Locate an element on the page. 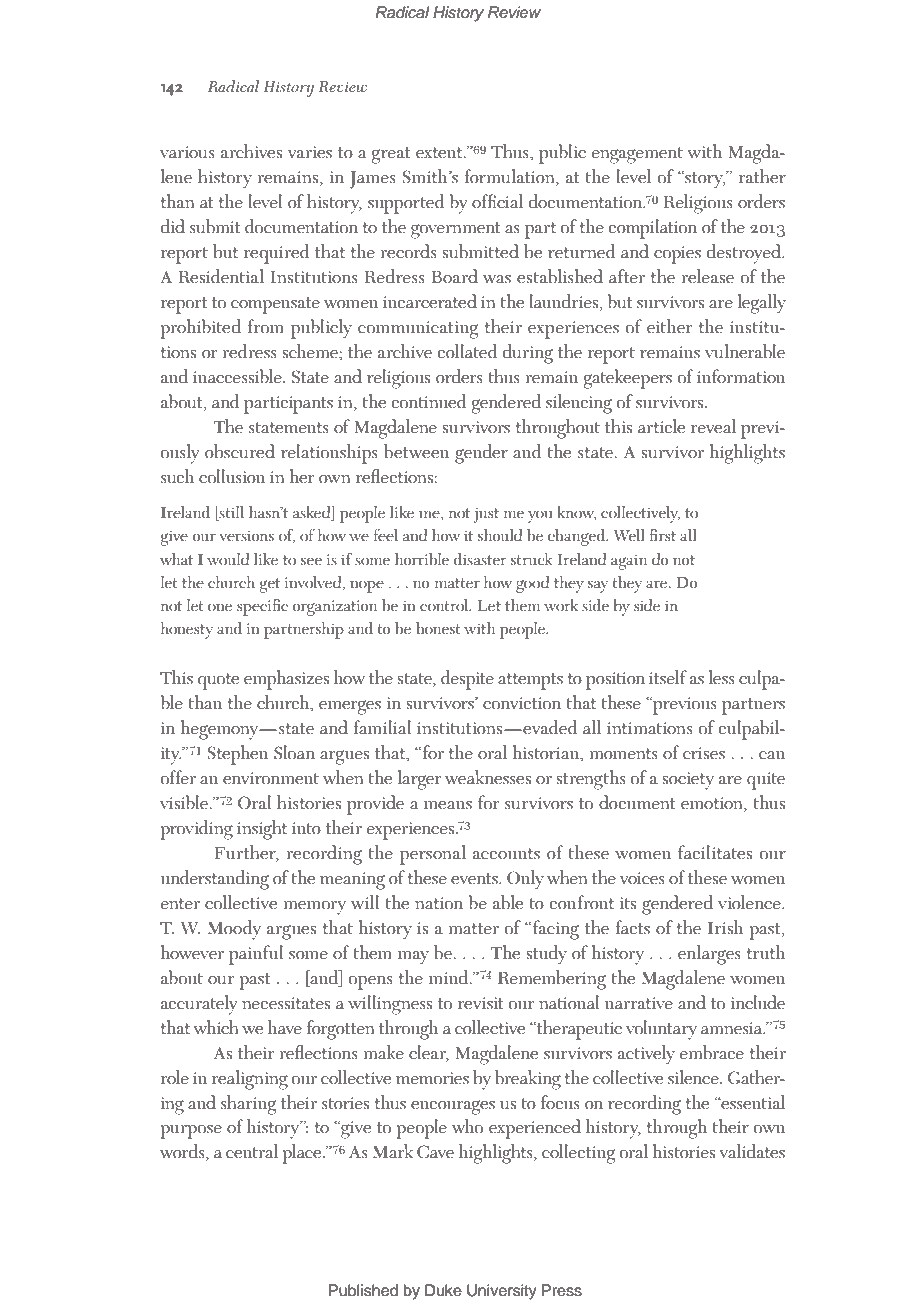  versions is located at coordinates (246, 536).
